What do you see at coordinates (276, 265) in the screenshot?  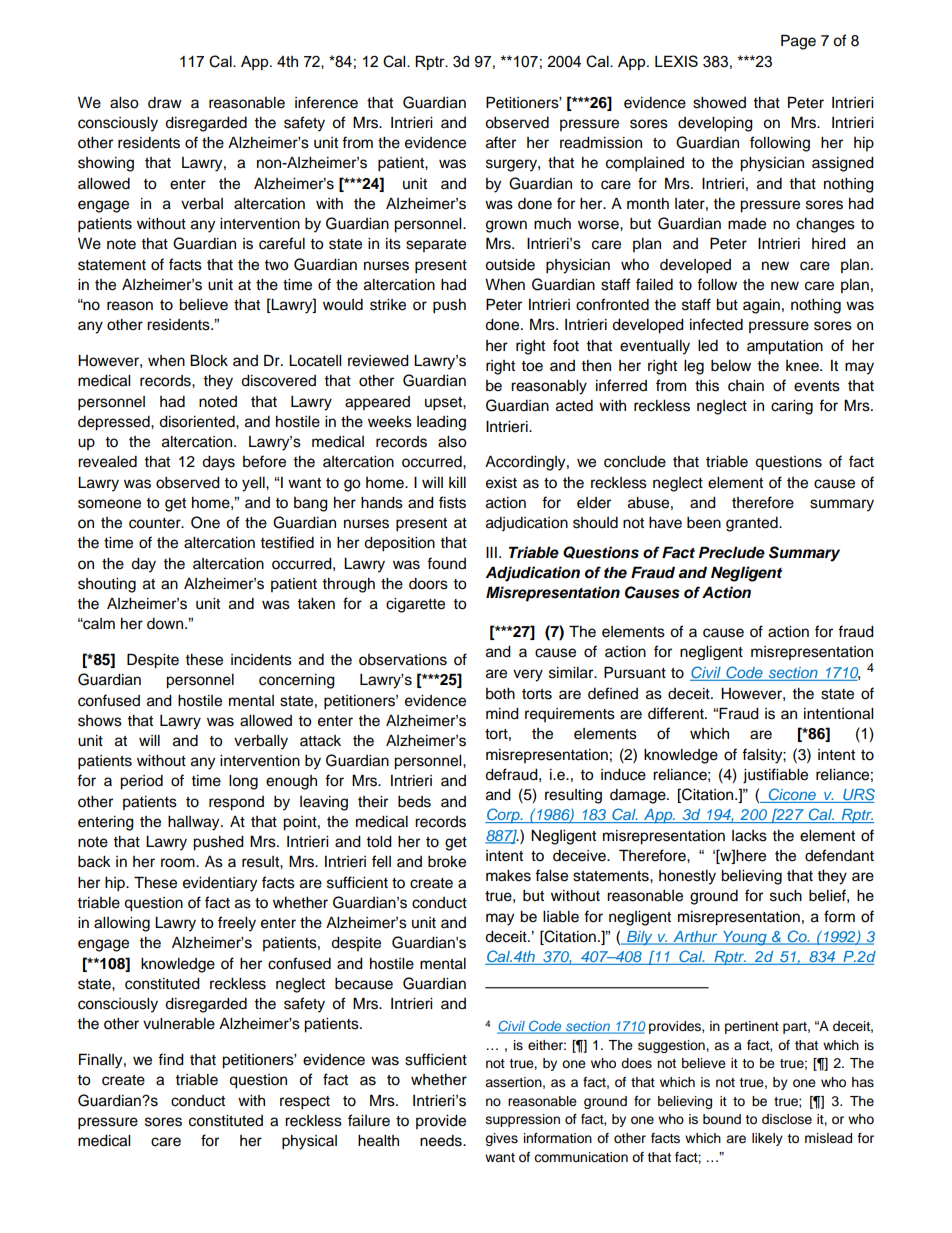 I see `two` at bounding box center [276, 265].
